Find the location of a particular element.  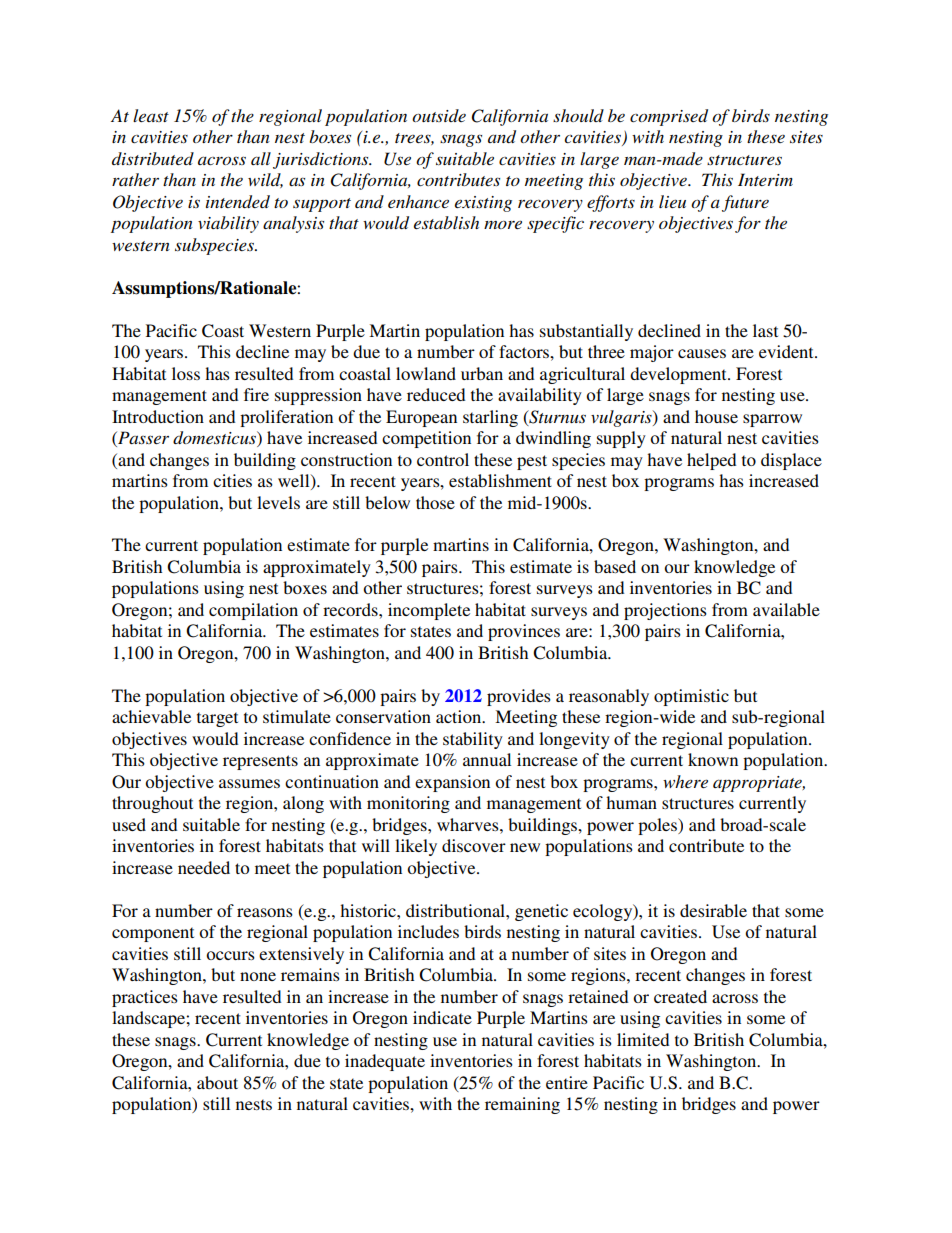

distributed is located at coordinates (153, 158).
